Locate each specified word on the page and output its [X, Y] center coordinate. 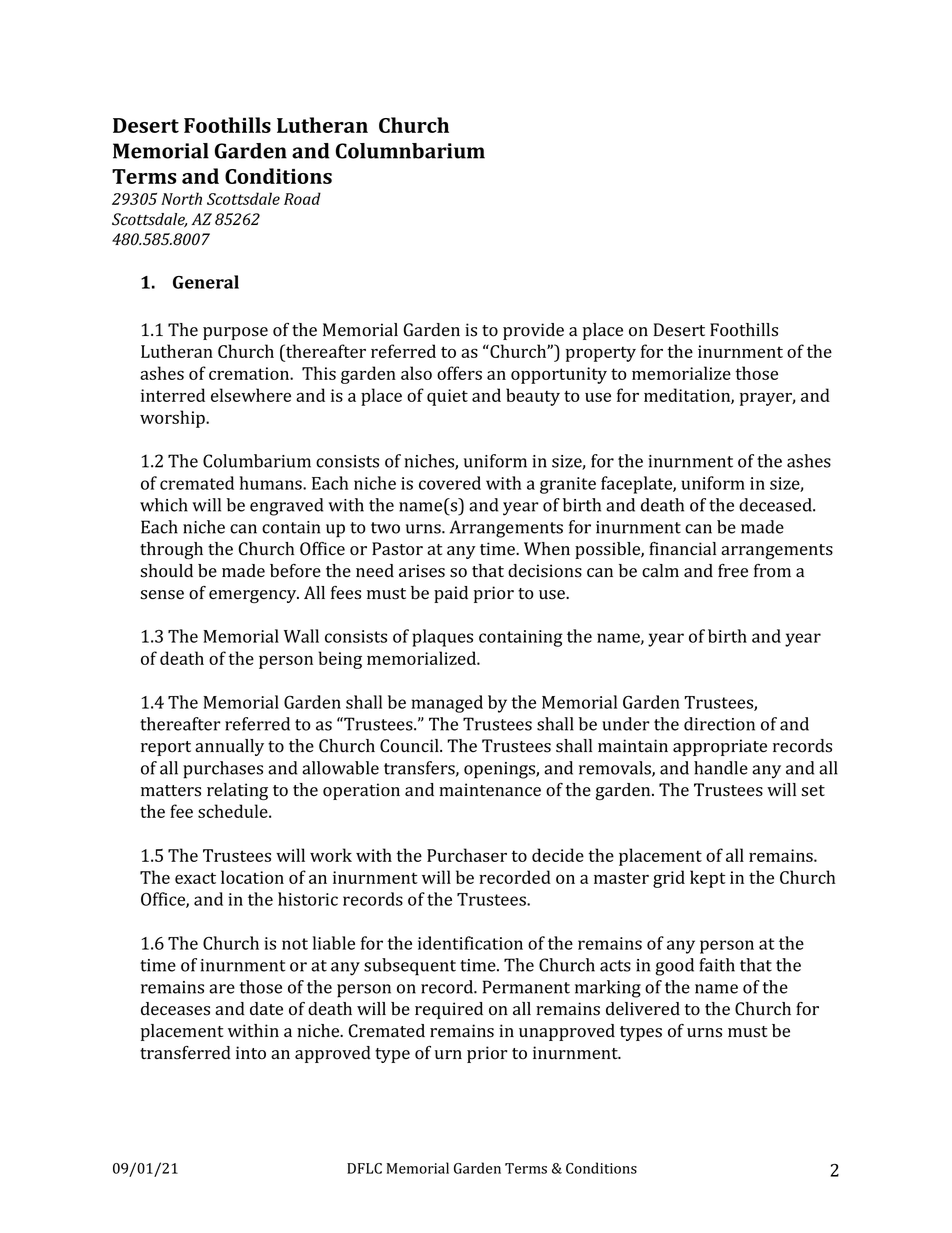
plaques [442, 638]
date [266, 1009]
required [449, 1010]
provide [533, 331]
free [733, 571]
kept [708, 879]
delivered [643, 1009]
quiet [447, 397]
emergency [254, 596]
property [601, 354]
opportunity [559, 375]
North [181, 198]
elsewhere [251, 395]
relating [237, 791]
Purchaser [467, 855]
